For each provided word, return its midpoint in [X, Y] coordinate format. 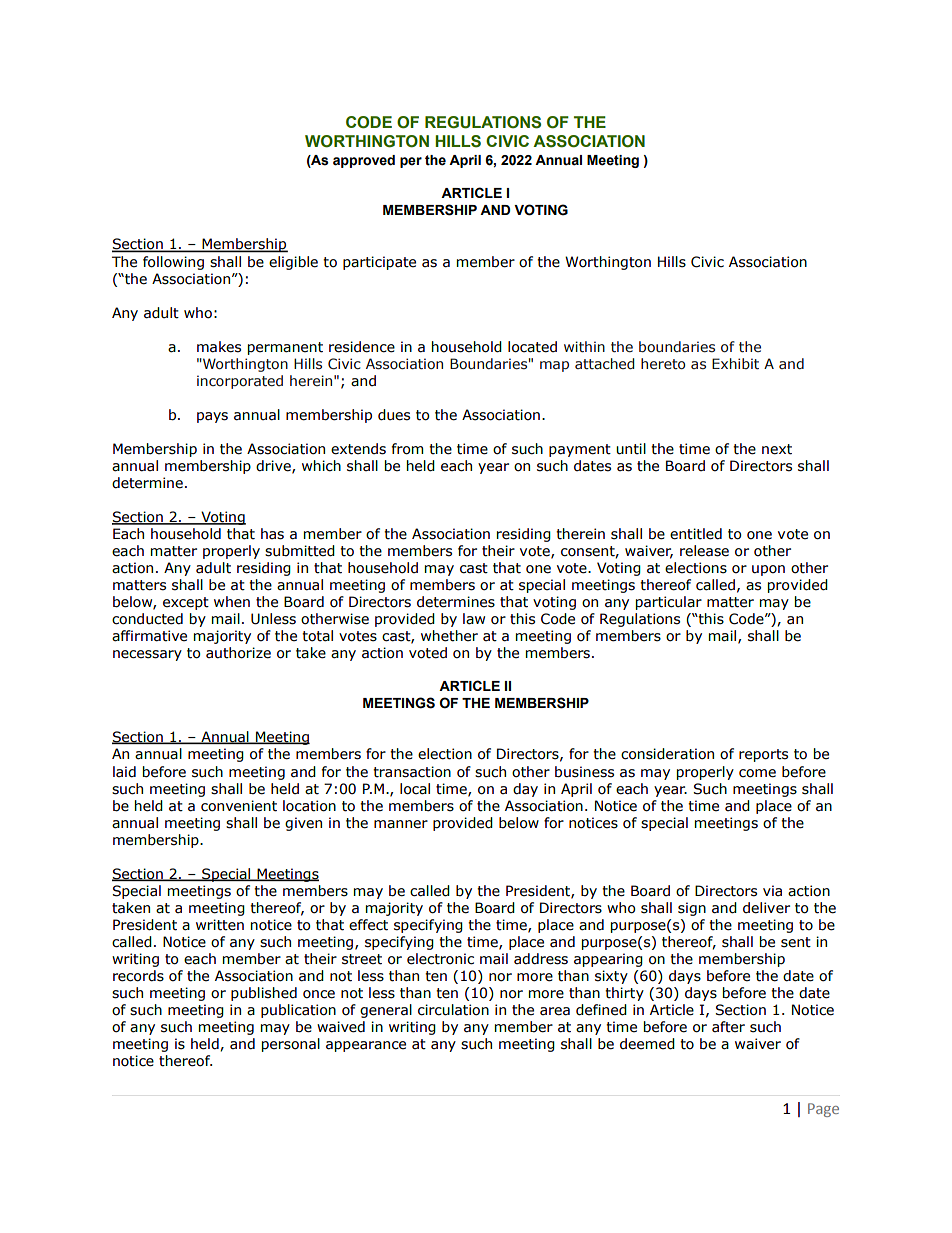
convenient [239, 806]
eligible [293, 263]
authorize [238, 653]
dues [394, 415]
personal [291, 1045]
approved [364, 161]
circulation [453, 1010]
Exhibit [735, 364]
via [772, 890]
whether [449, 636]
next [777, 449]
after [728, 1027]
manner [401, 824]
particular [669, 603]
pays [212, 417]
